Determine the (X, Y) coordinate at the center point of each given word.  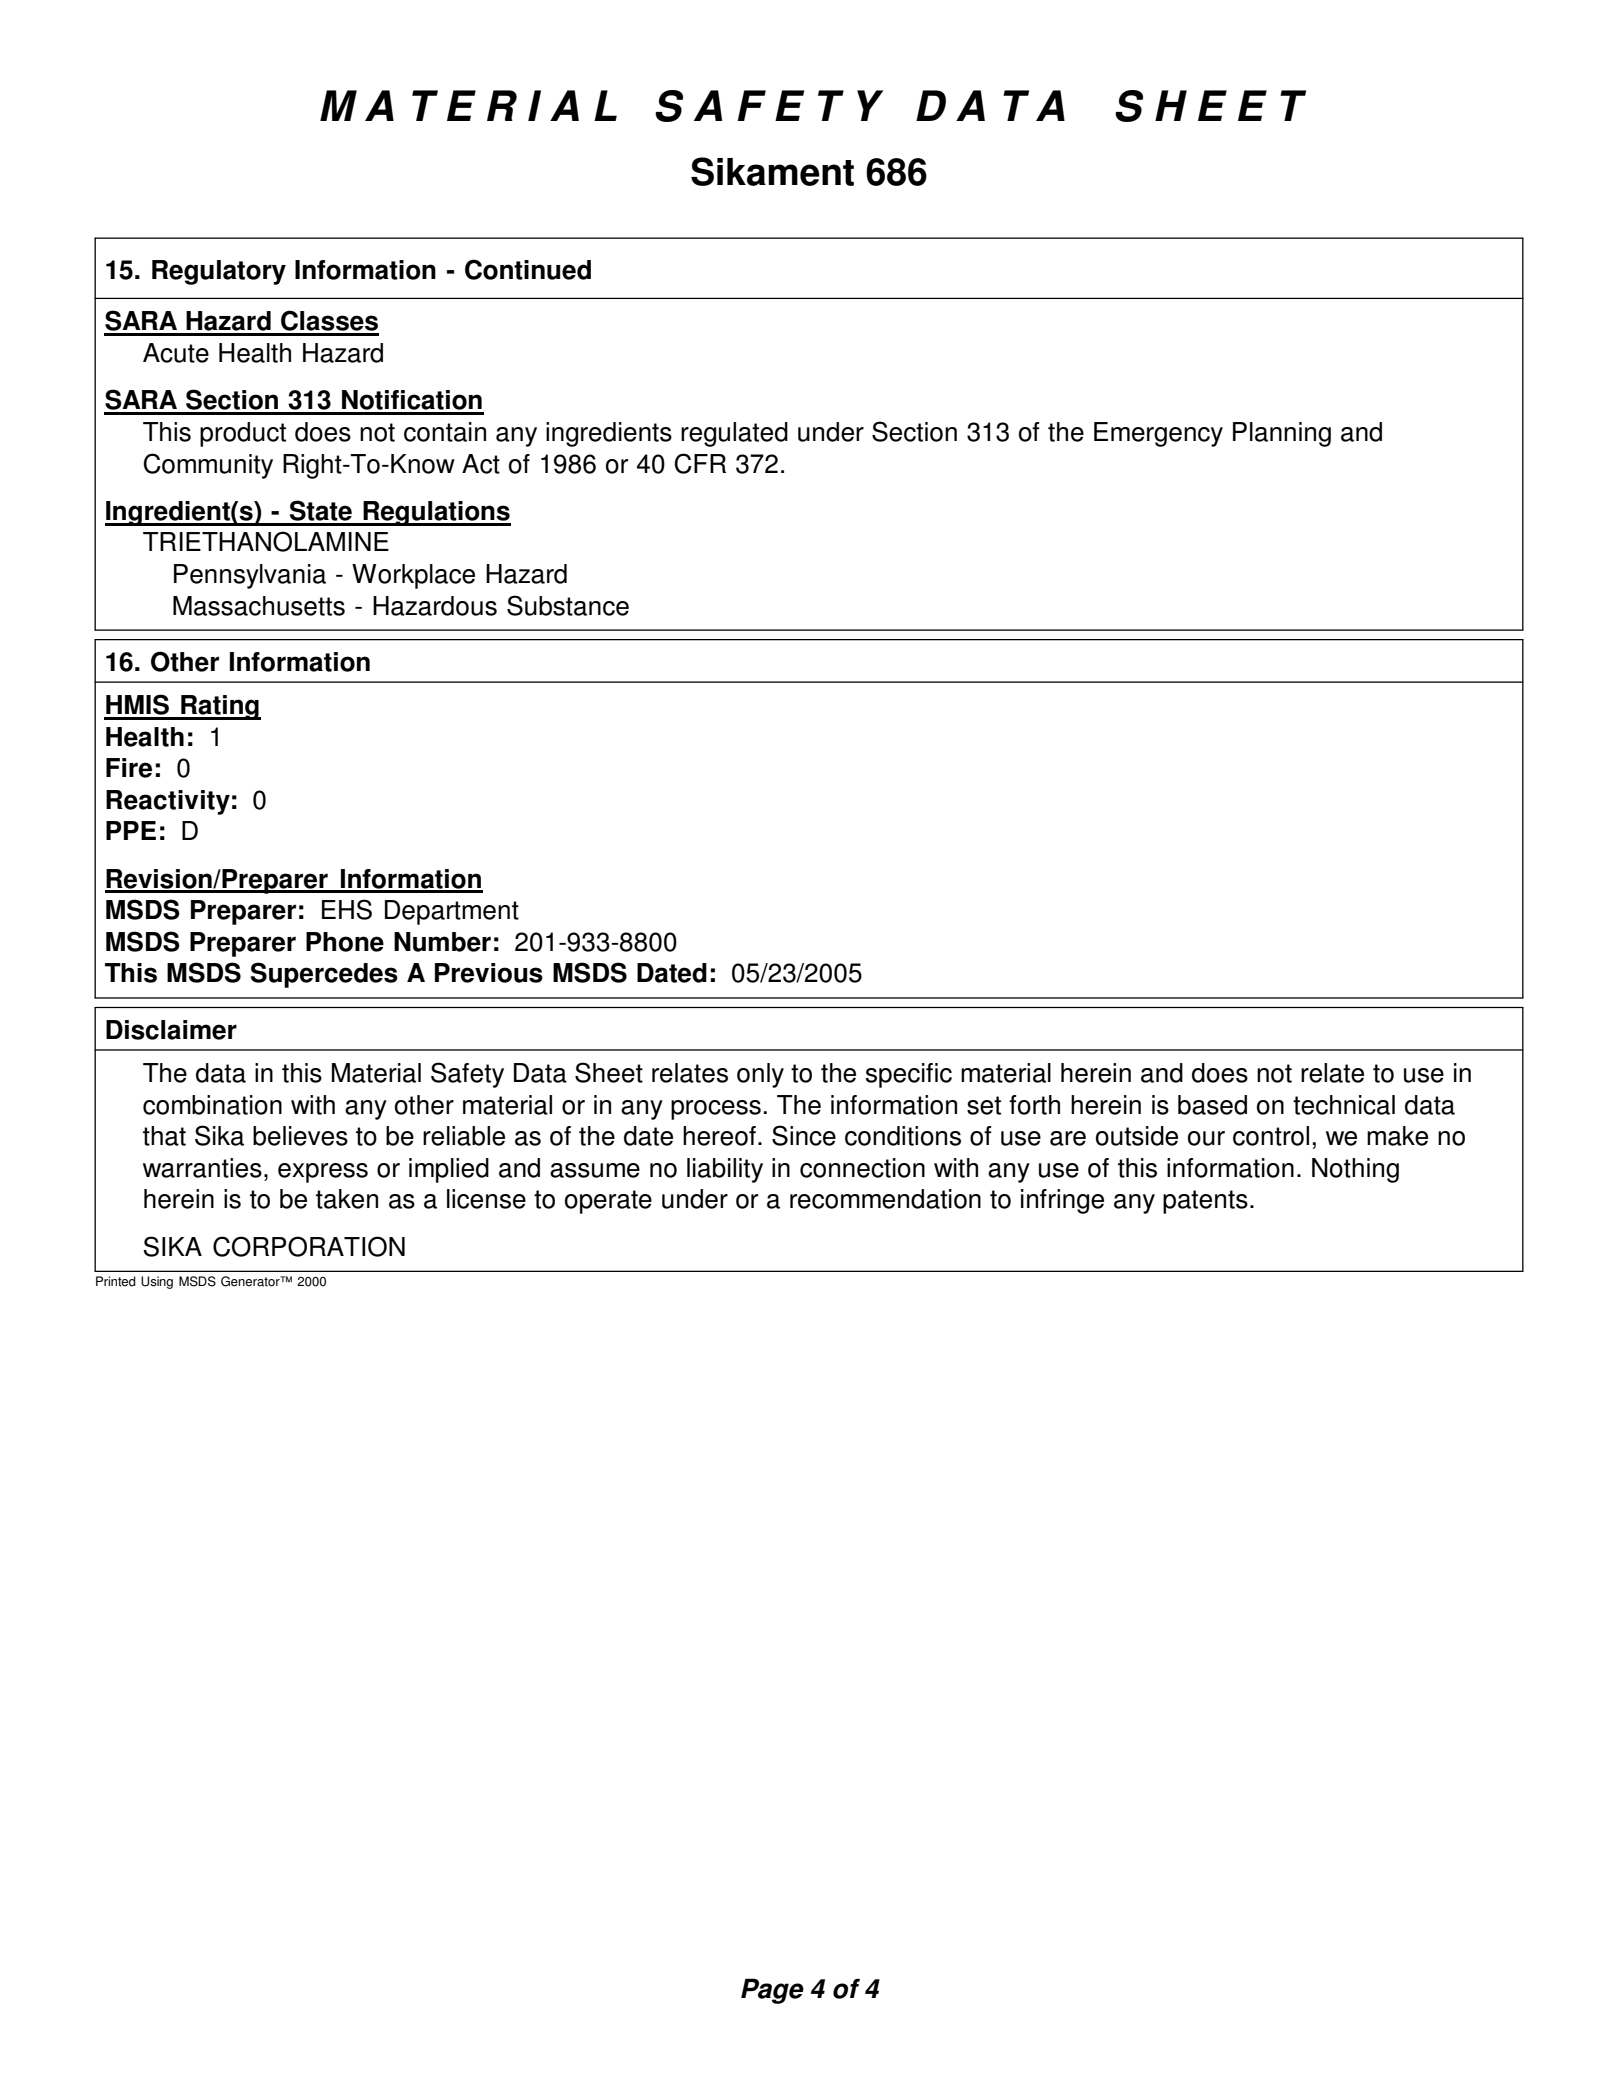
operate (608, 1202)
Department (452, 912)
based (1212, 1105)
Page (772, 1991)
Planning (1282, 434)
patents (1205, 1202)
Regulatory (219, 272)
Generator (251, 1281)
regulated (734, 434)
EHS (347, 909)
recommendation (885, 1199)
